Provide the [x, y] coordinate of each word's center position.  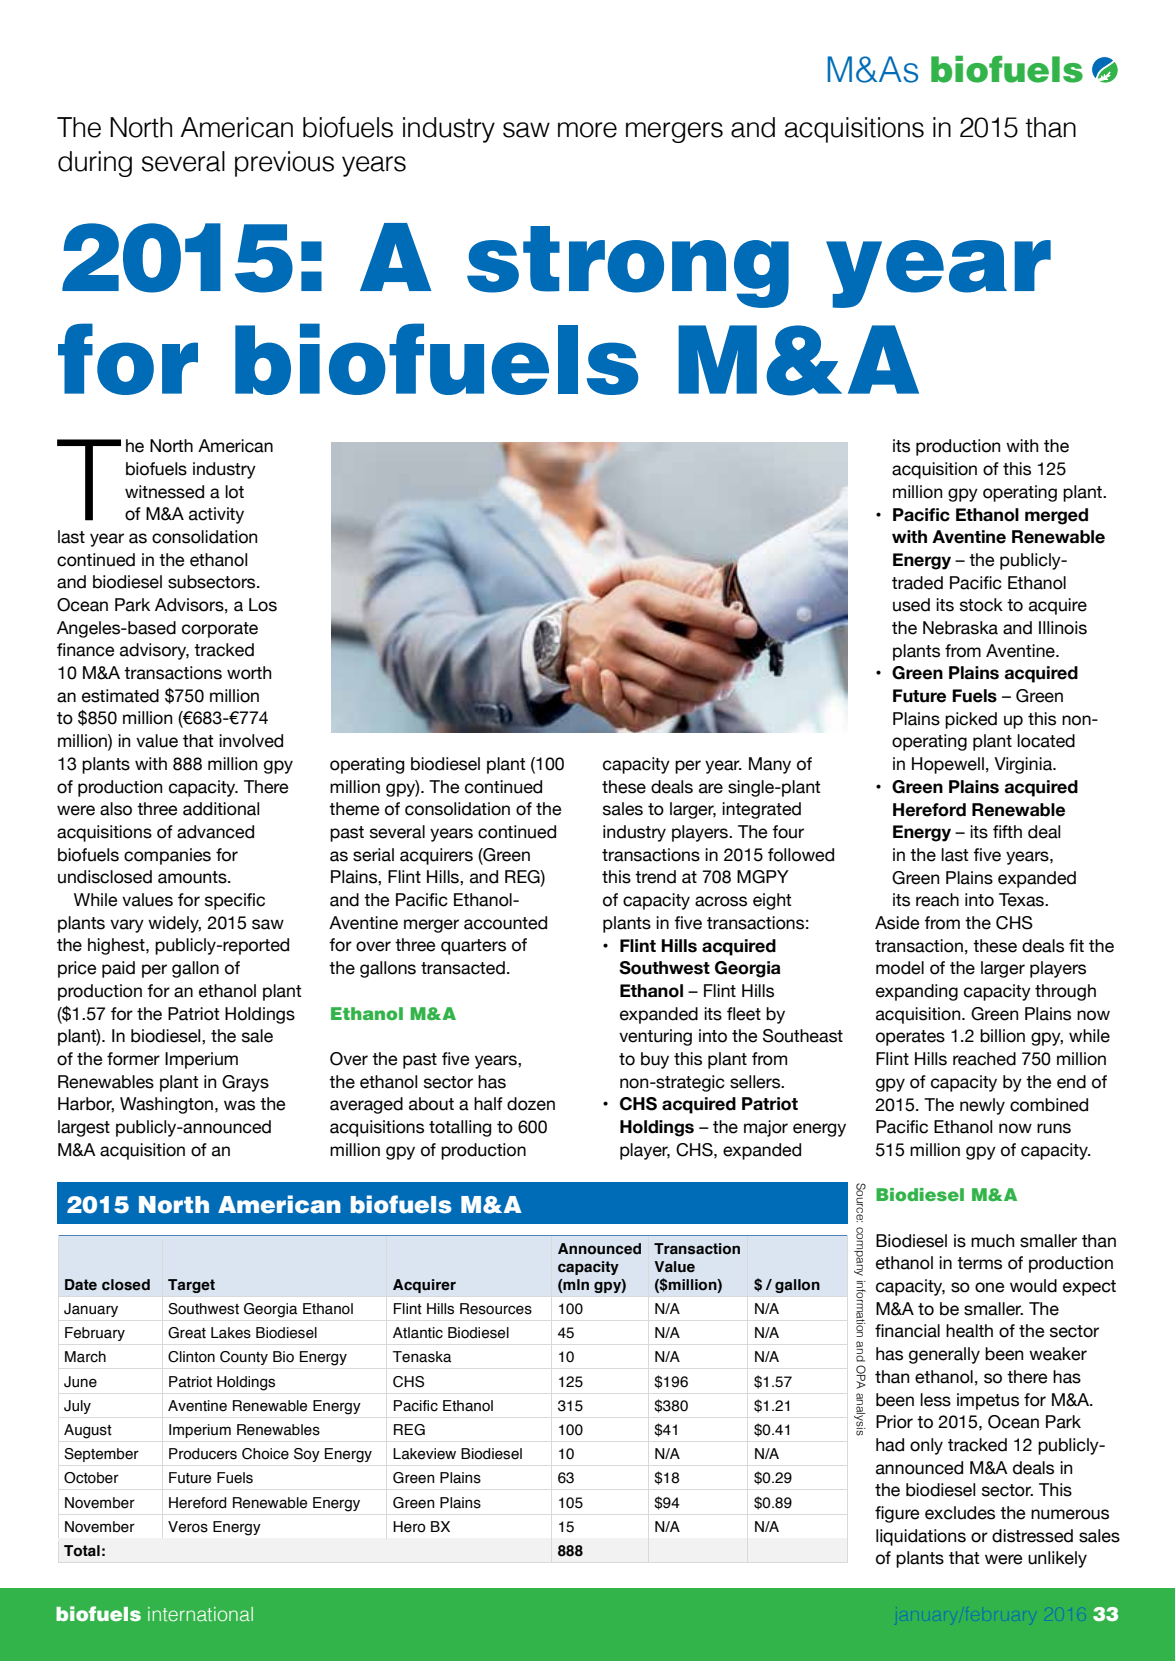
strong [628, 267]
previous [284, 164]
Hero [409, 1527]
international [200, 1614]
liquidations [921, 1537]
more [587, 130]
